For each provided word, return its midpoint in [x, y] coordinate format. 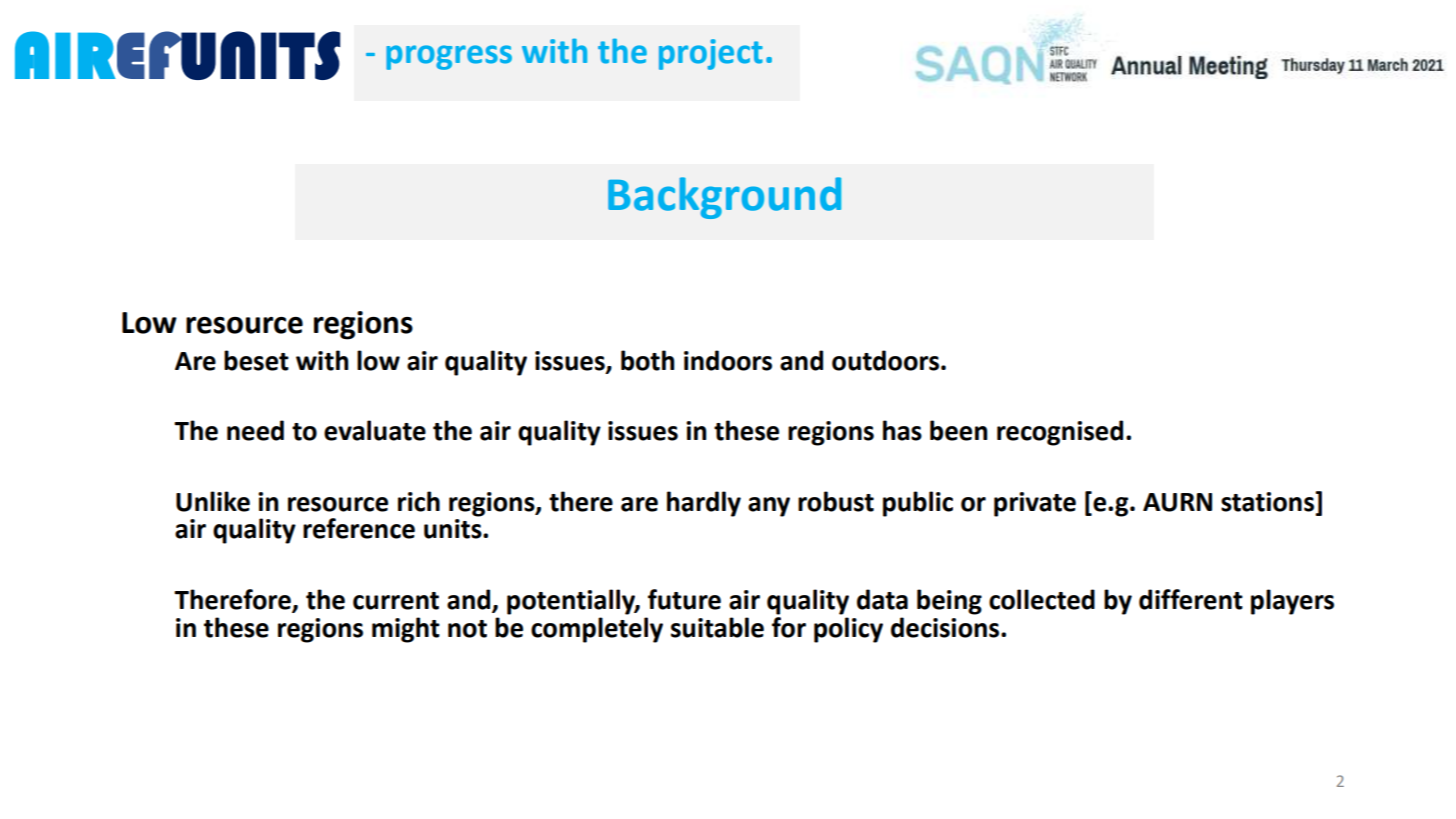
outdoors [885, 360]
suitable [717, 627]
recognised [1060, 433]
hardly [704, 504]
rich [419, 501]
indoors [728, 360]
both [647, 360]
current [396, 601]
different [1191, 599]
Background [724, 198]
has [902, 430]
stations [1268, 502]
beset [256, 360]
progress [449, 57]
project [711, 54]
